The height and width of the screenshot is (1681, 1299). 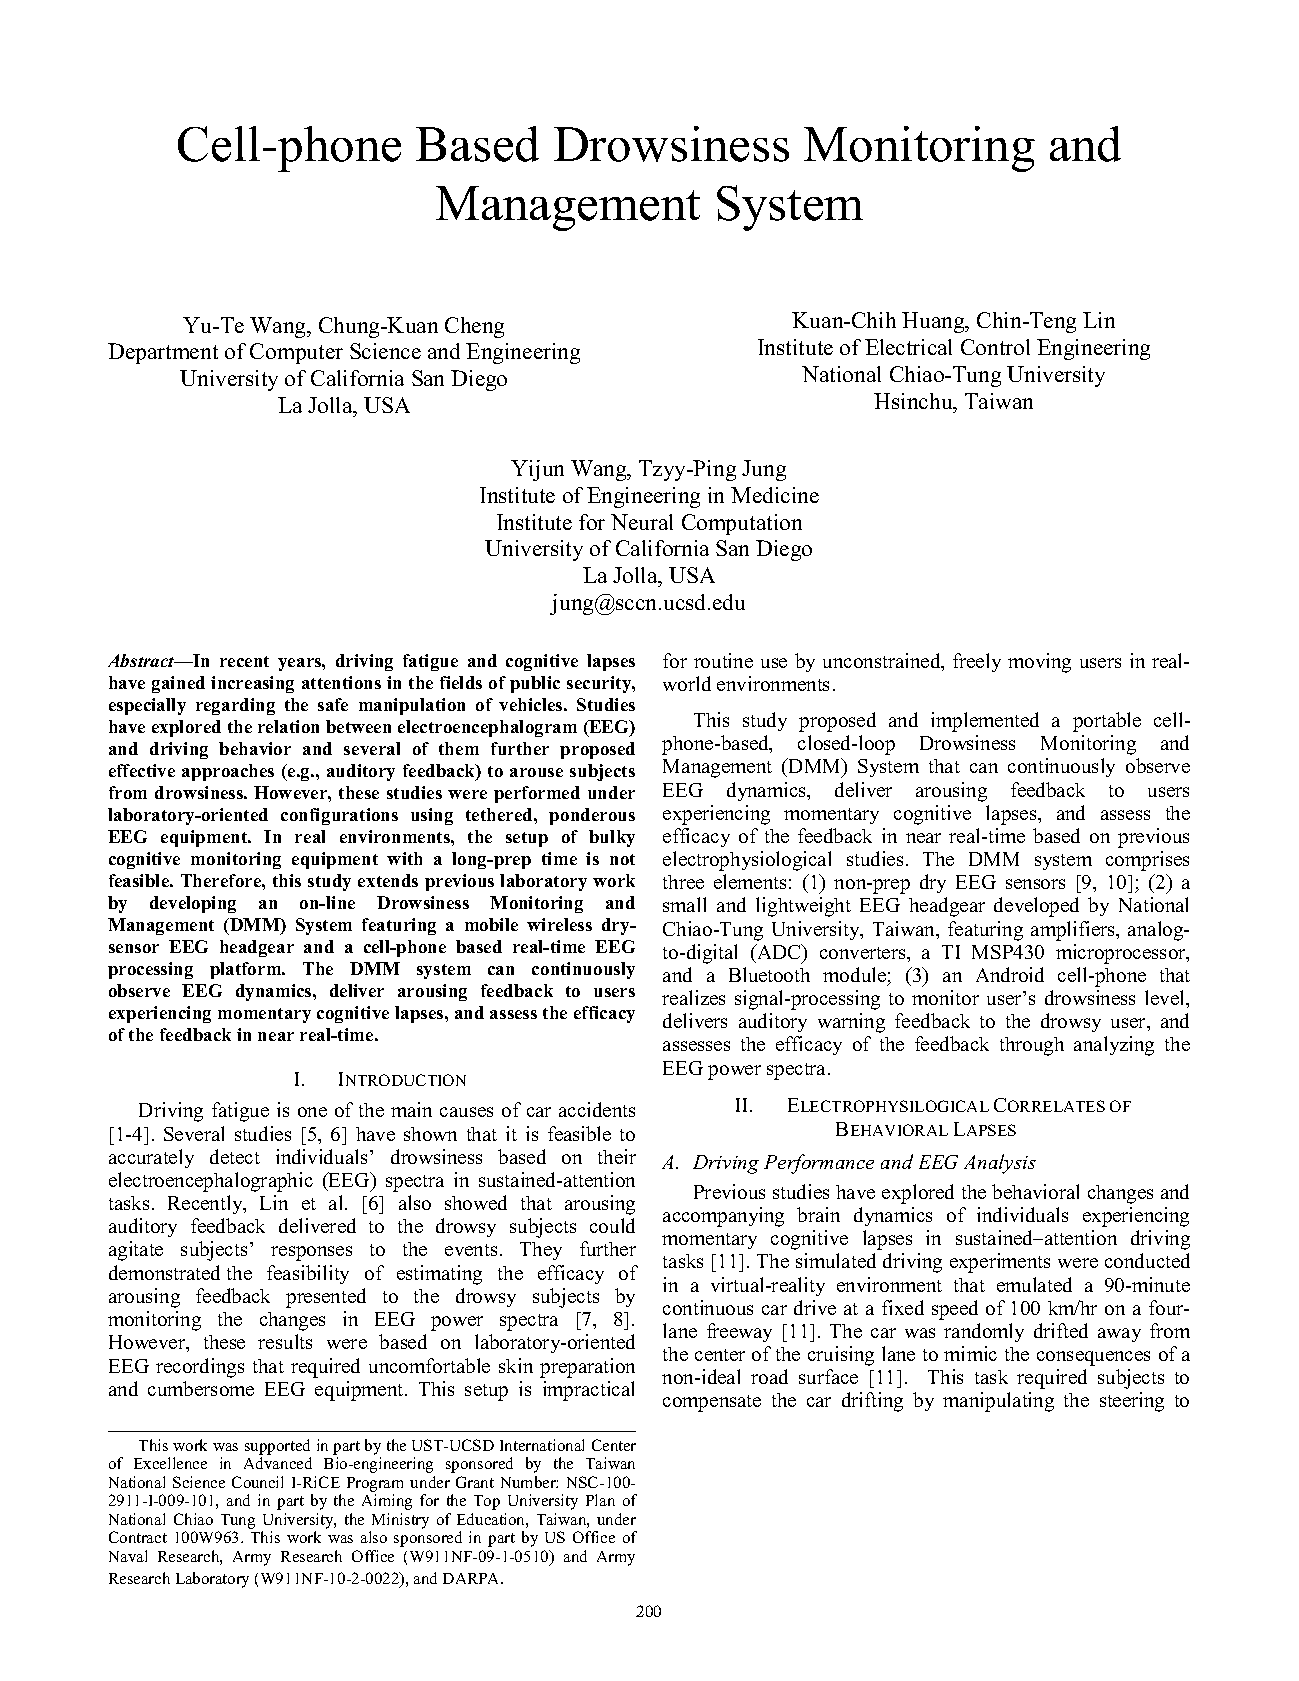 What do you see at coordinates (985, 722) in the screenshot?
I see `implemented` at bounding box center [985, 722].
